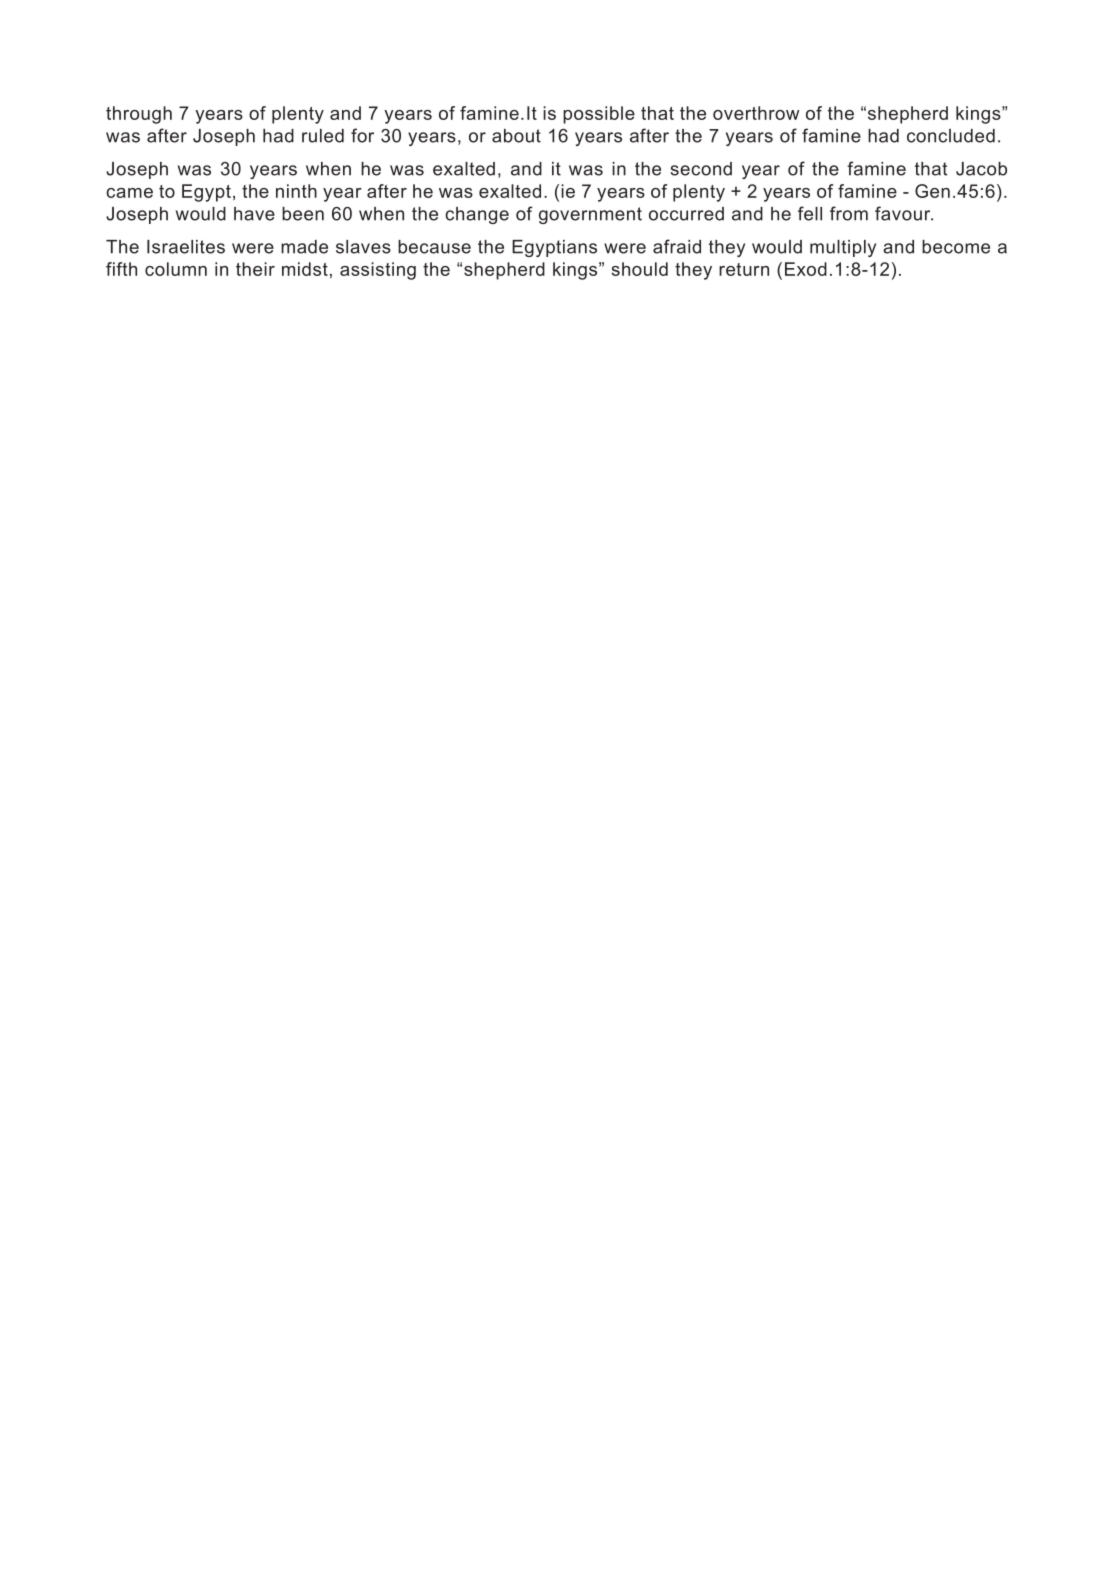  Describe the element at coordinates (849, 213) in the document. I see `from` at that location.
